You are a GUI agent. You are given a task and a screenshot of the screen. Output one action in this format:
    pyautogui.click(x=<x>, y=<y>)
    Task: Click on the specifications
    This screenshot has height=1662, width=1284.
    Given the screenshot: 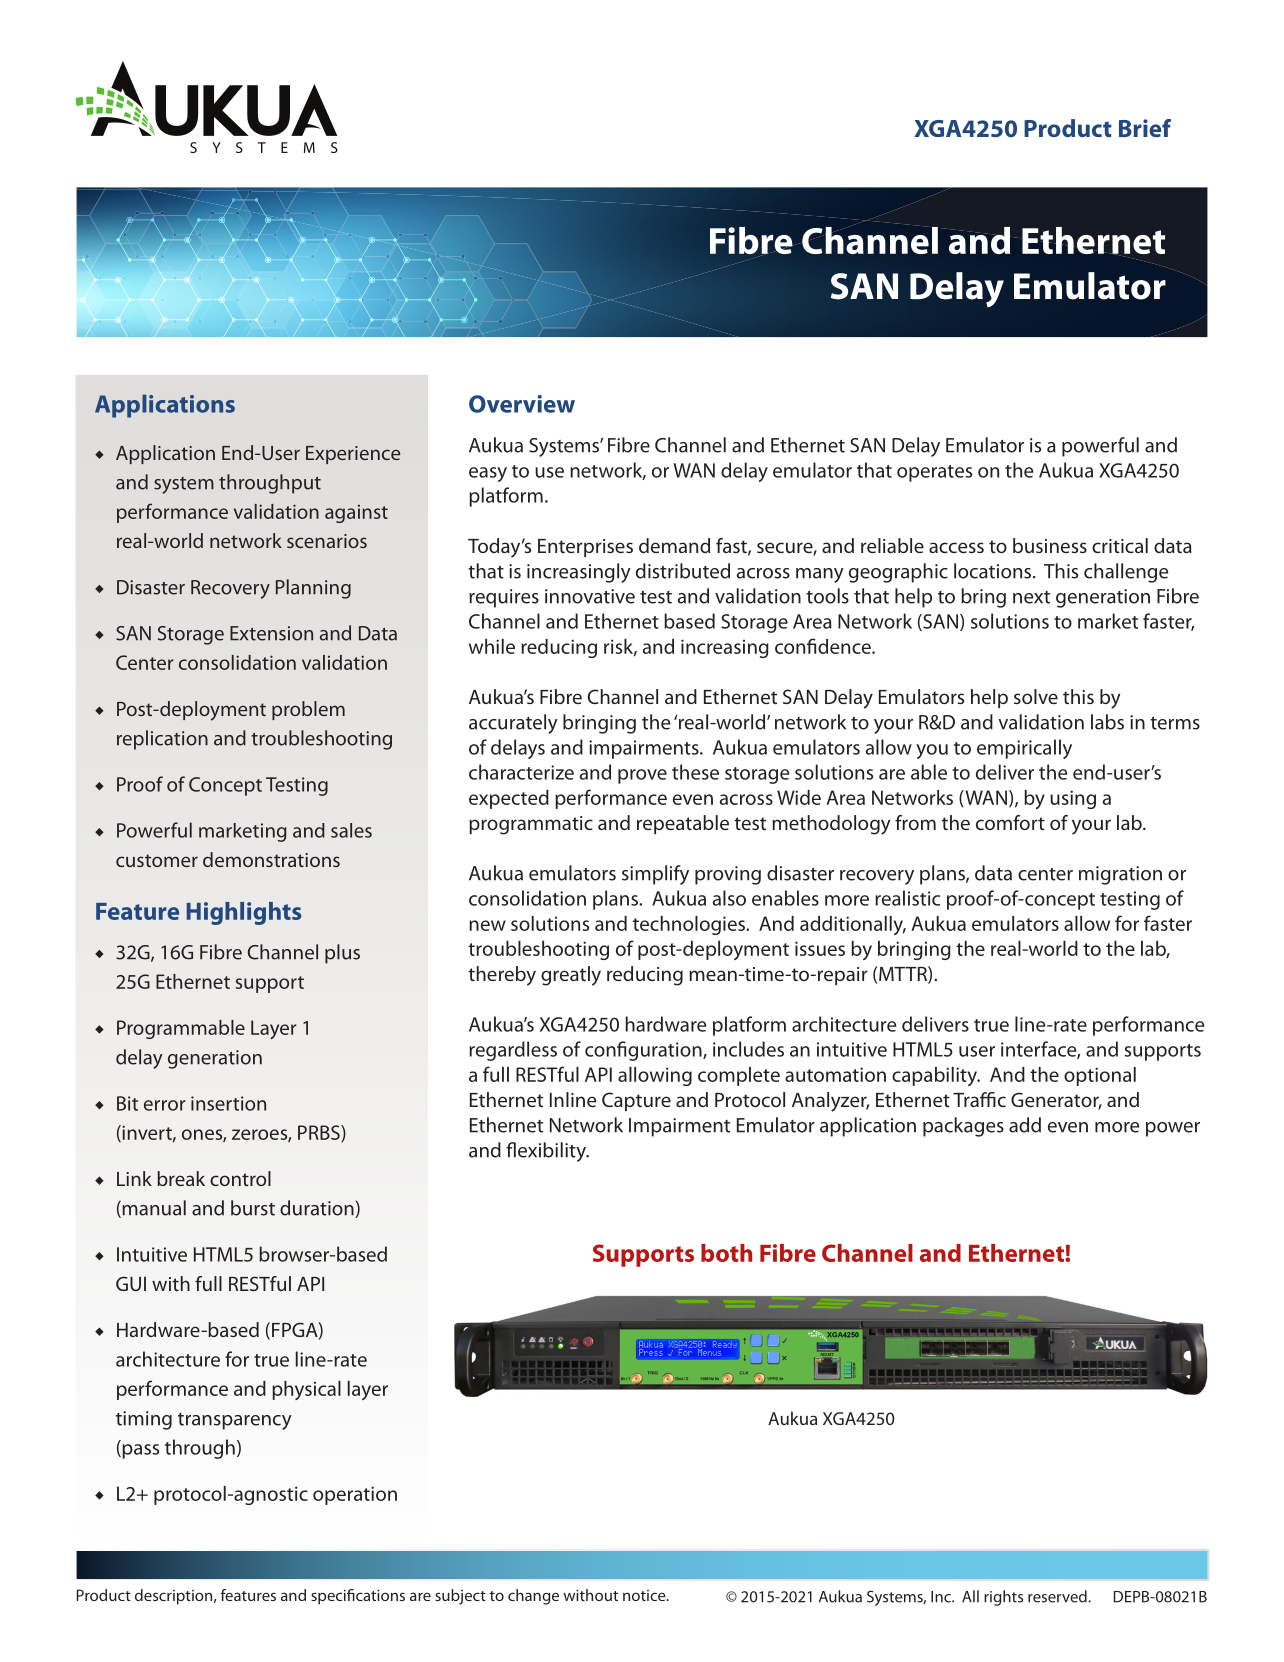 What is the action you would take?
    pyautogui.click(x=358, y=1597)
